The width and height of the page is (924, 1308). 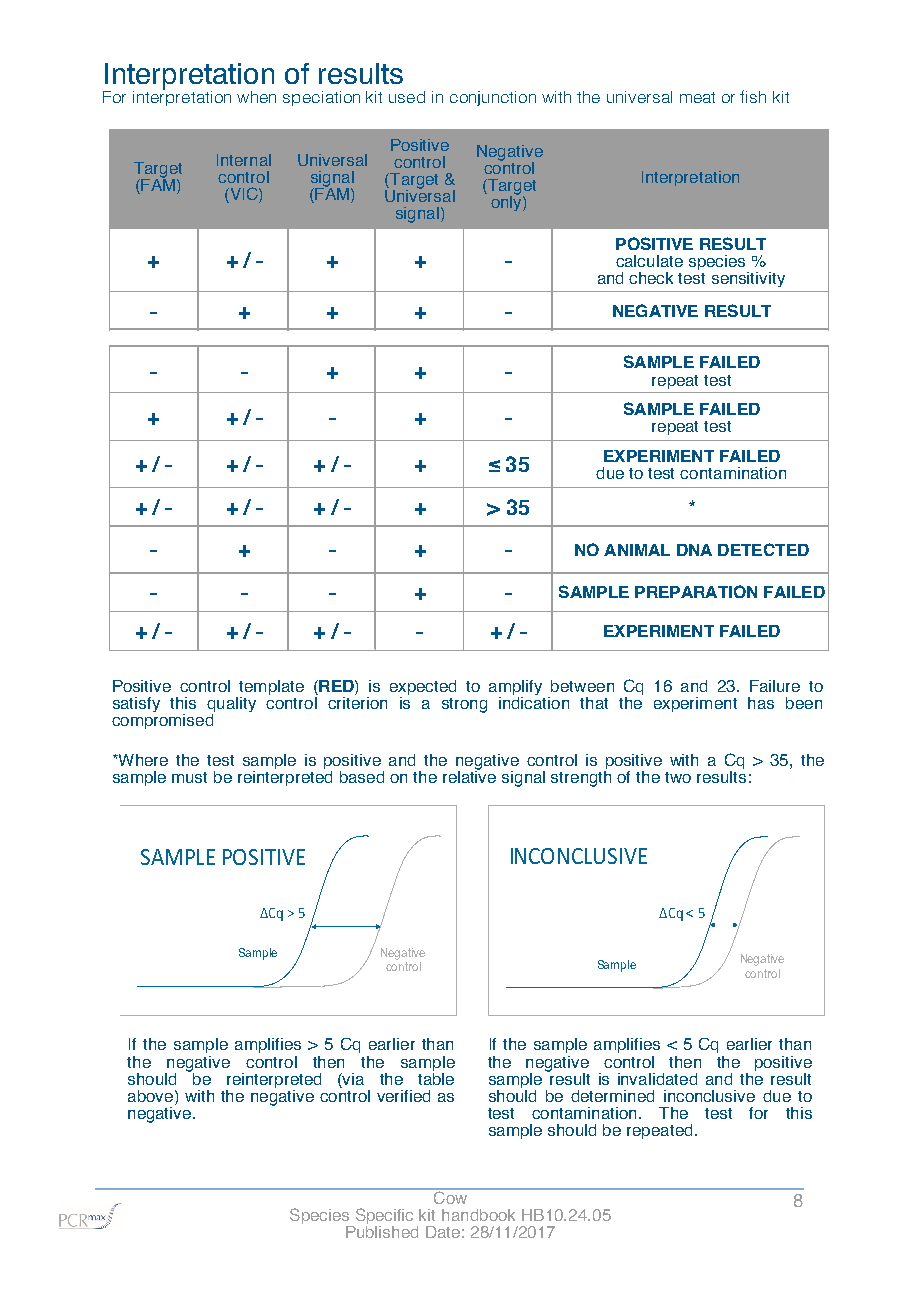 What do you see at coordinates (451, 1196) in the page?
I see `Cow` at bounding box center [451, 1196].
